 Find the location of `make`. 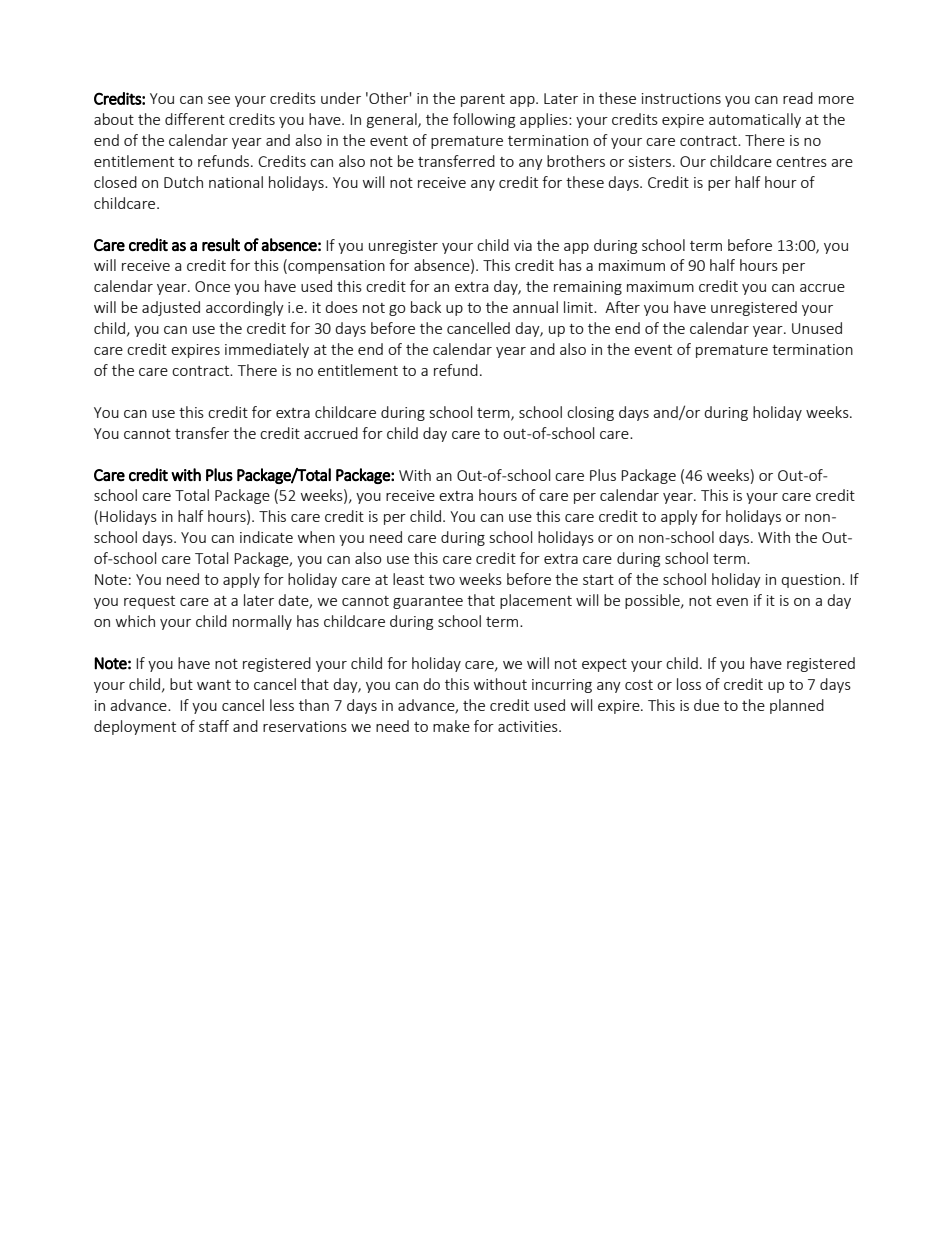

make is located at coordinates (451, 726).
